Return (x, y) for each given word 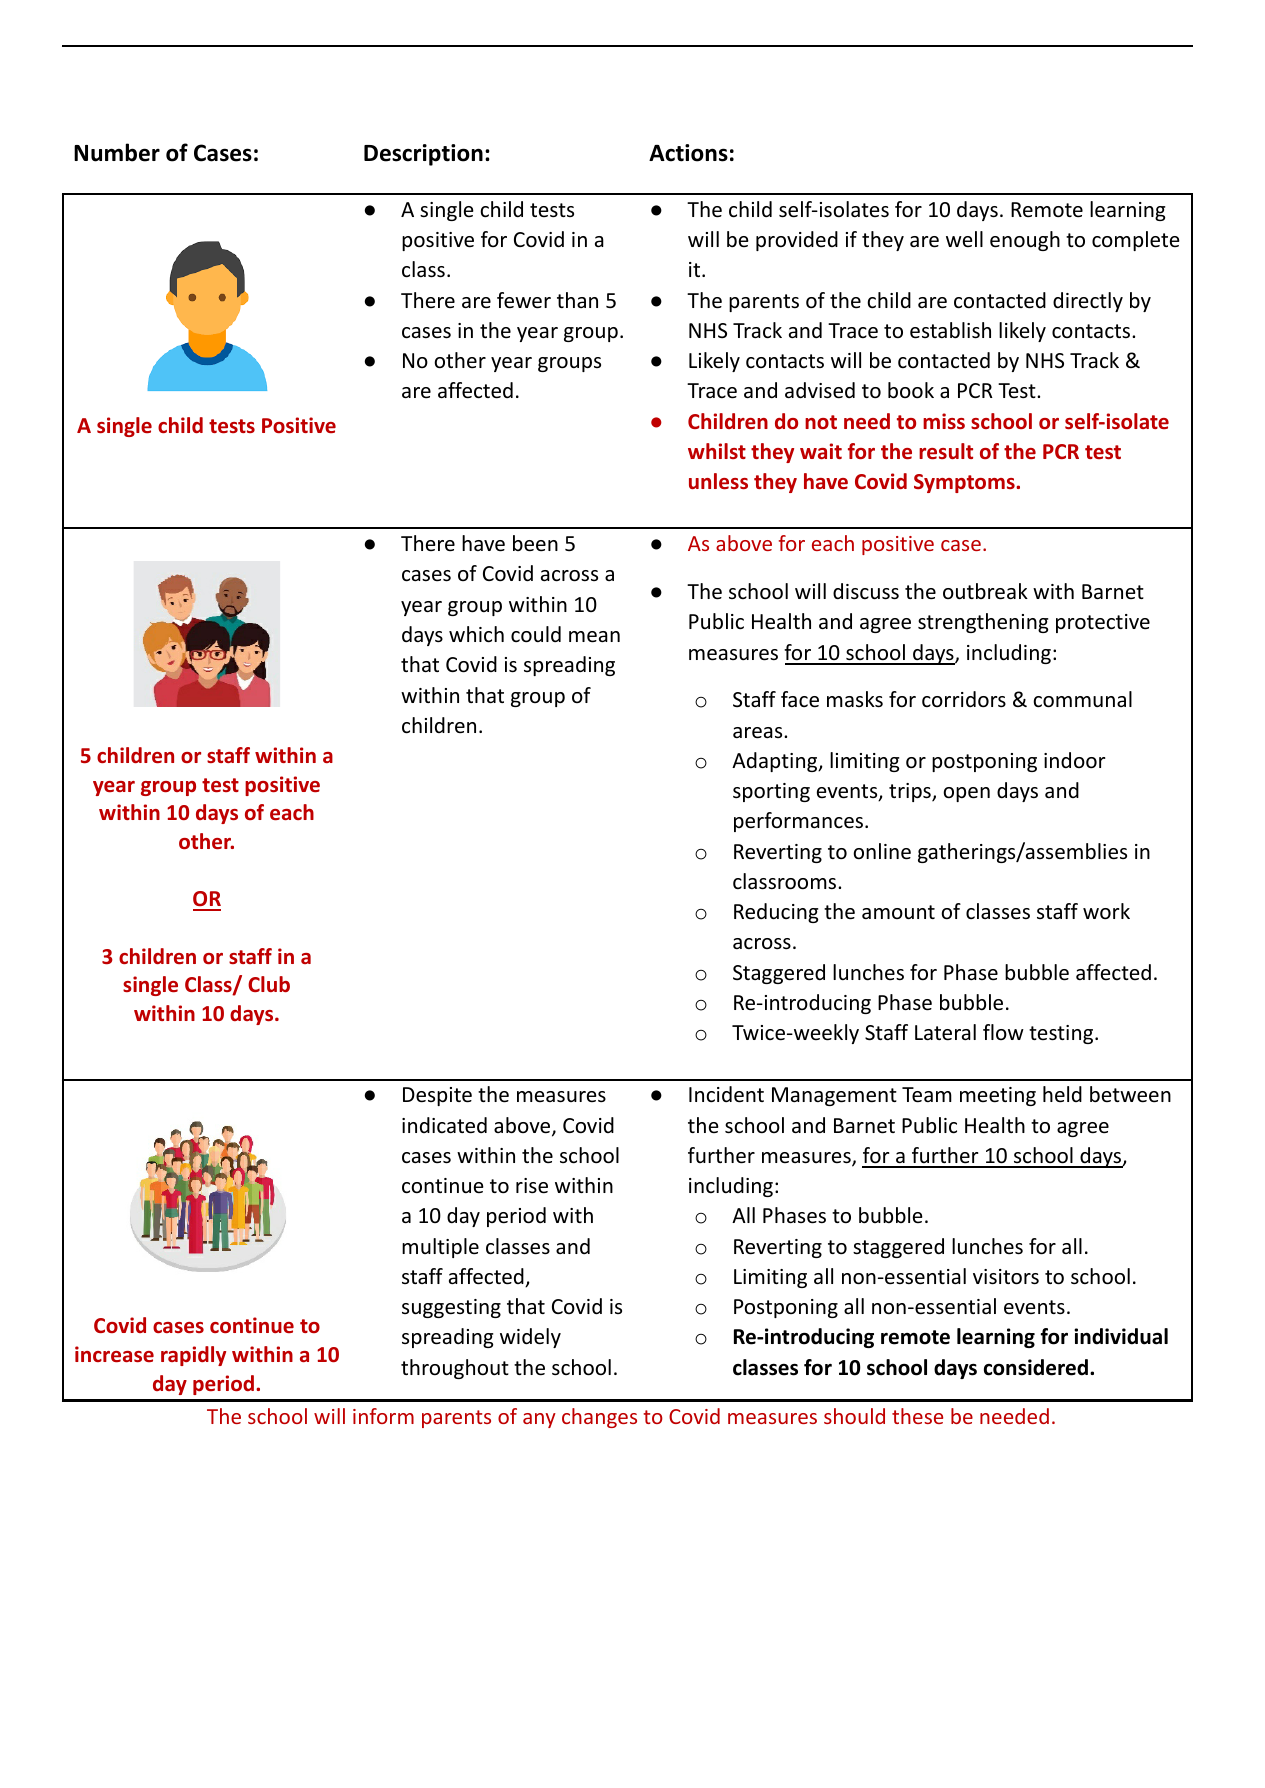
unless (718, 481)
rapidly (193, 1356)
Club (269, 984)
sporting (771, 792)
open (966, 794)
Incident (726, 1094)
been (535, 543)
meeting (998, 1096)
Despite (437, 1096)
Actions (688, 153)
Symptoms (965, 483)
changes (599, 1418)
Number (117, 152)
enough (1025, 241)
